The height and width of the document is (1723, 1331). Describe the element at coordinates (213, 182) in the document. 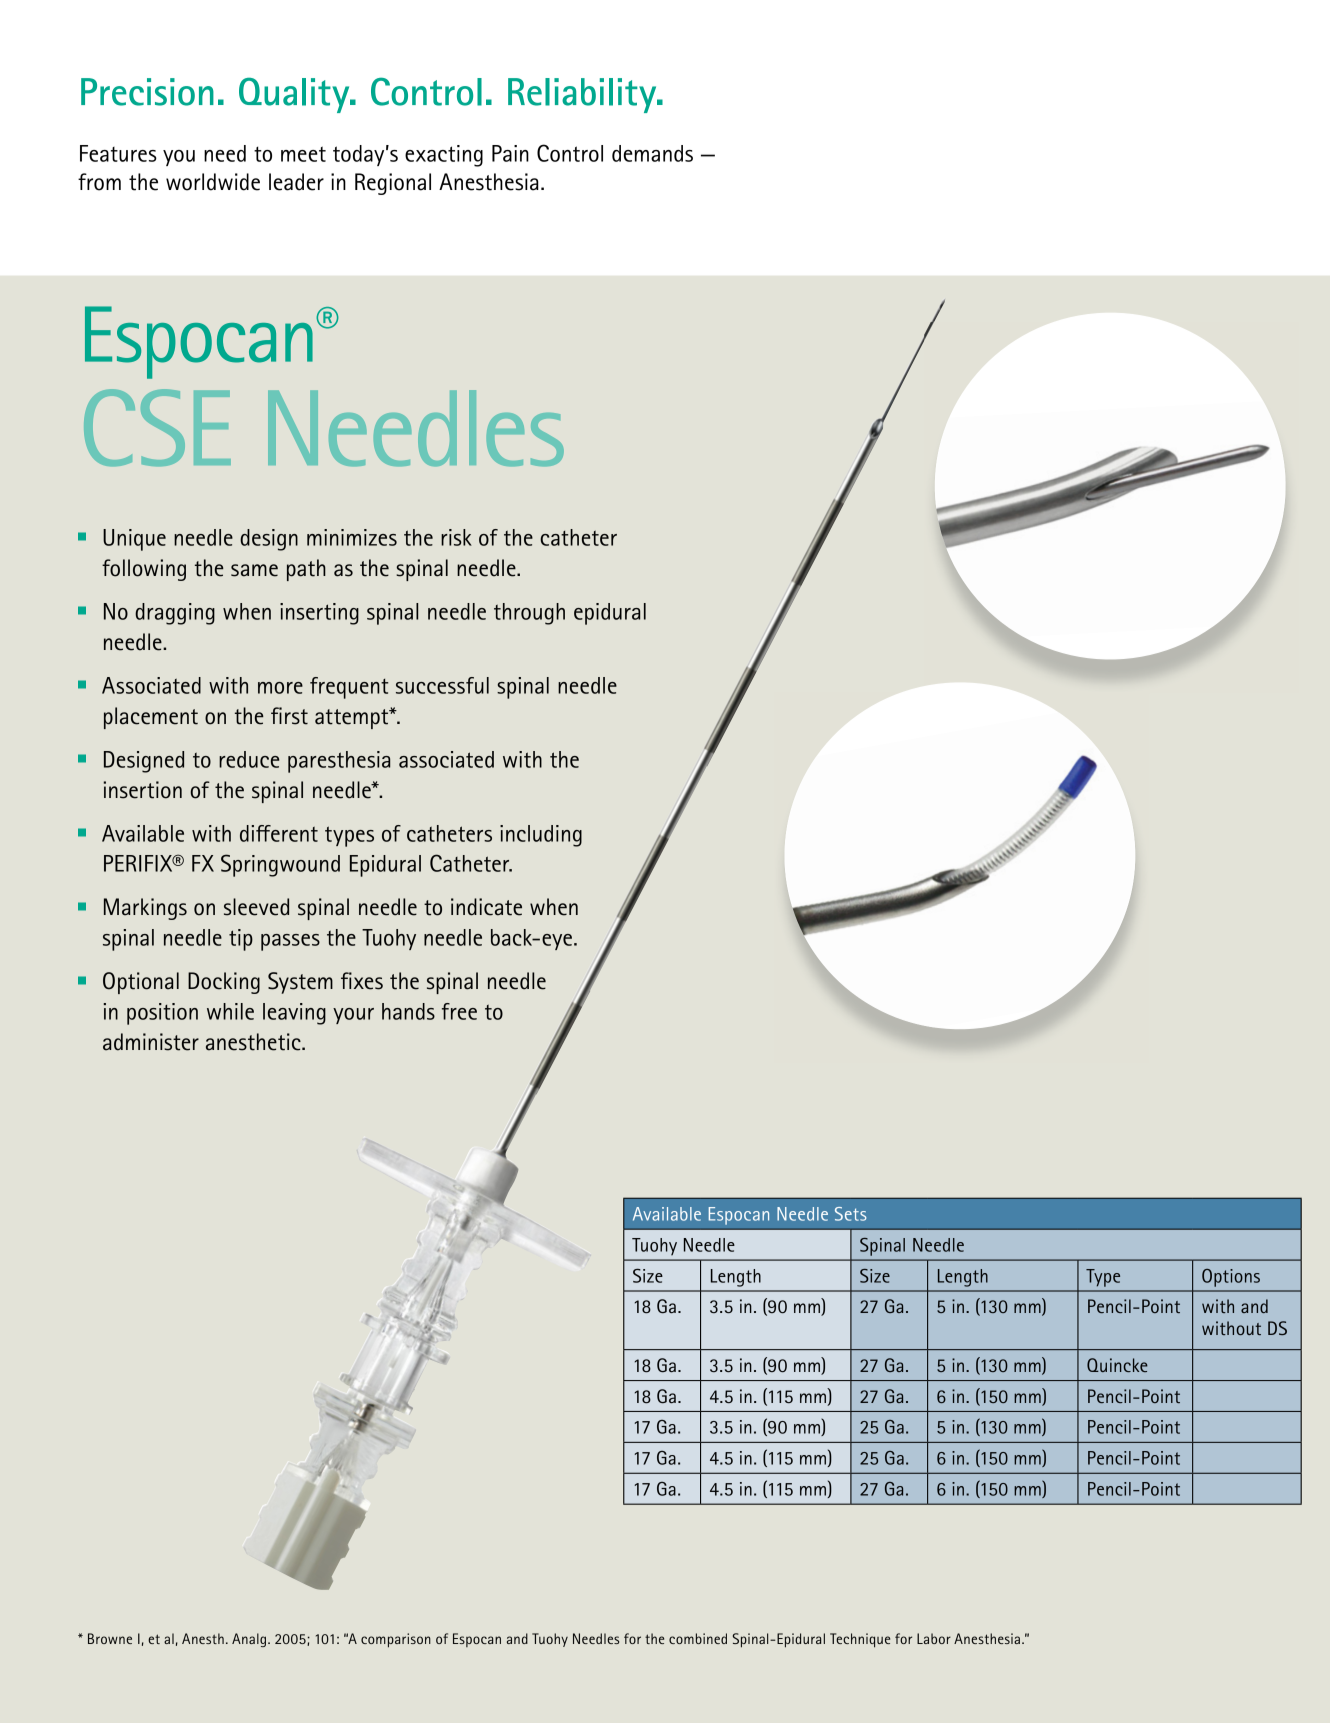

I see `worldwide` at that location.
